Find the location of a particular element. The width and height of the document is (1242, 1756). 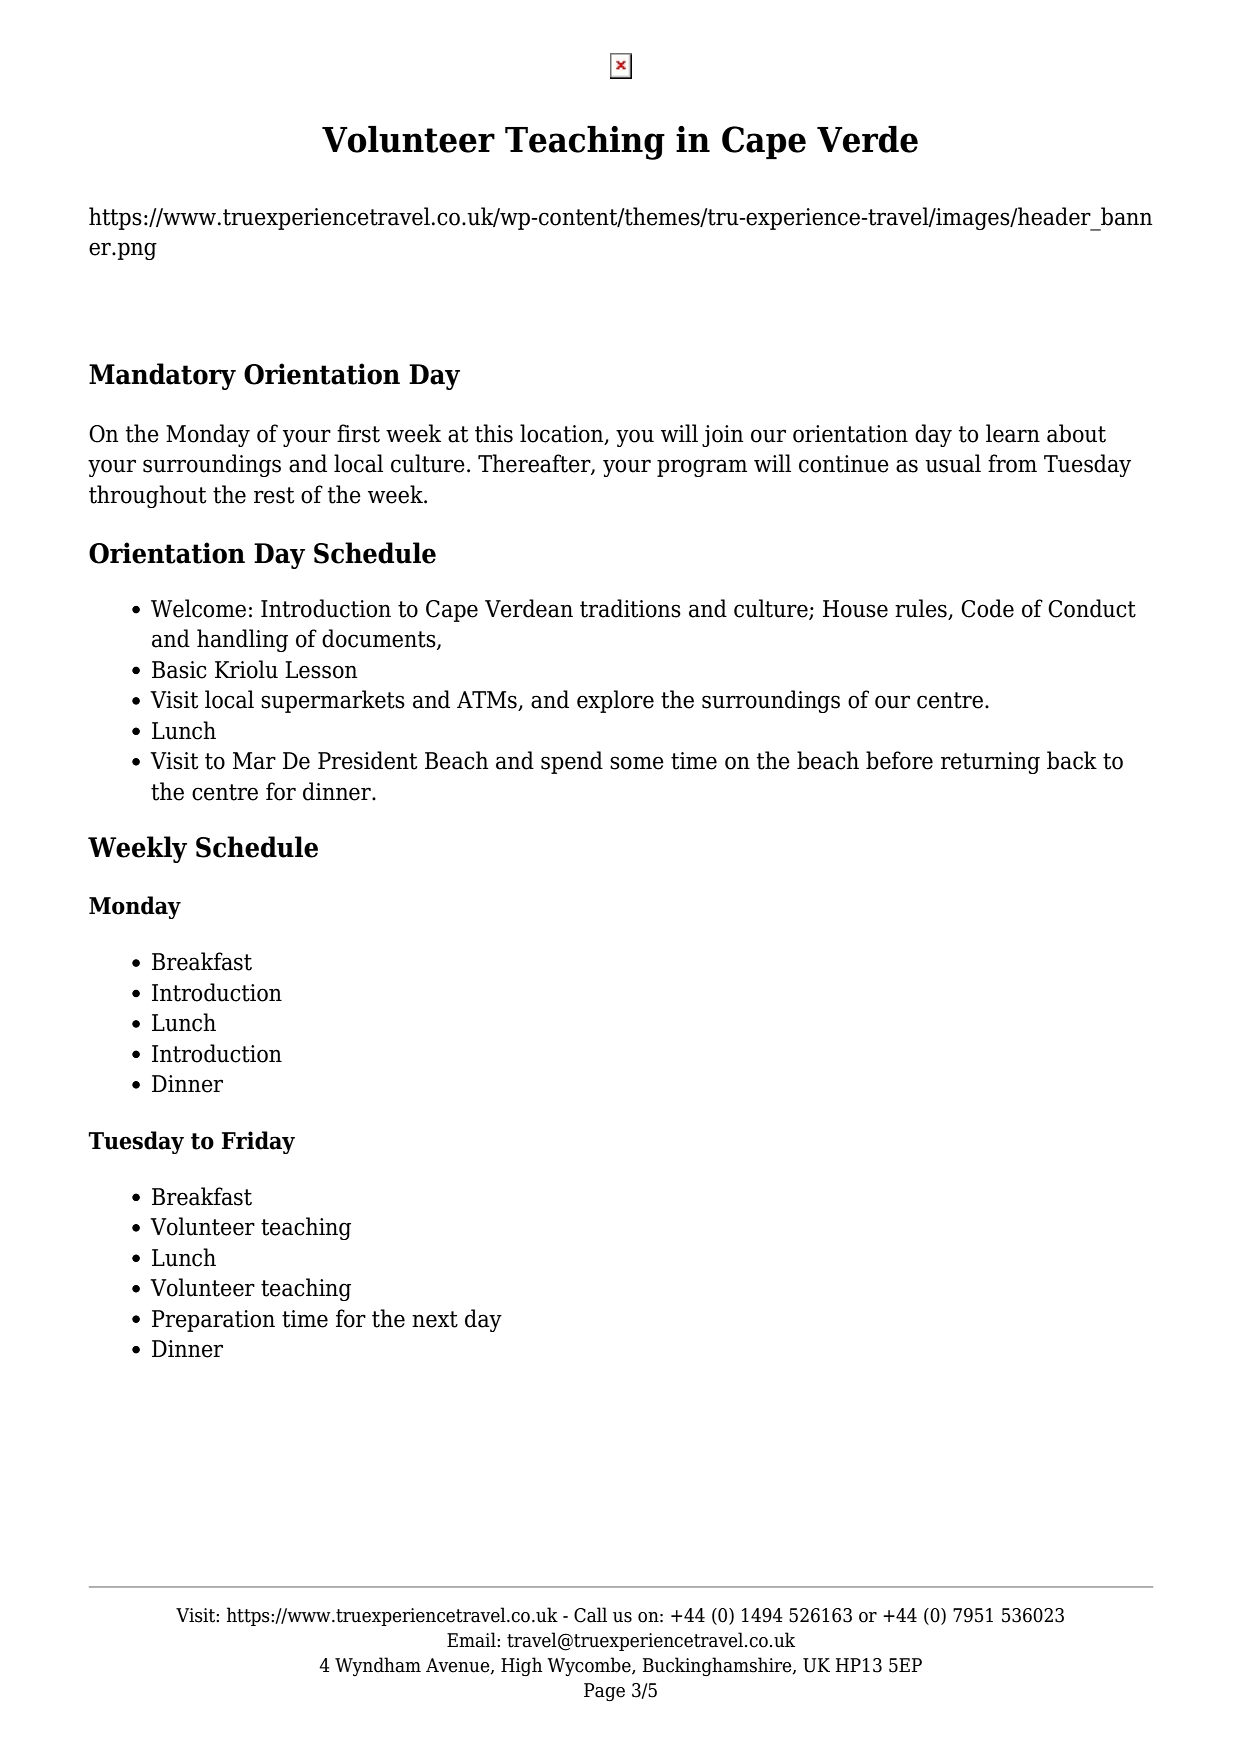

Preparation is located at coordinates (213, 1321).
